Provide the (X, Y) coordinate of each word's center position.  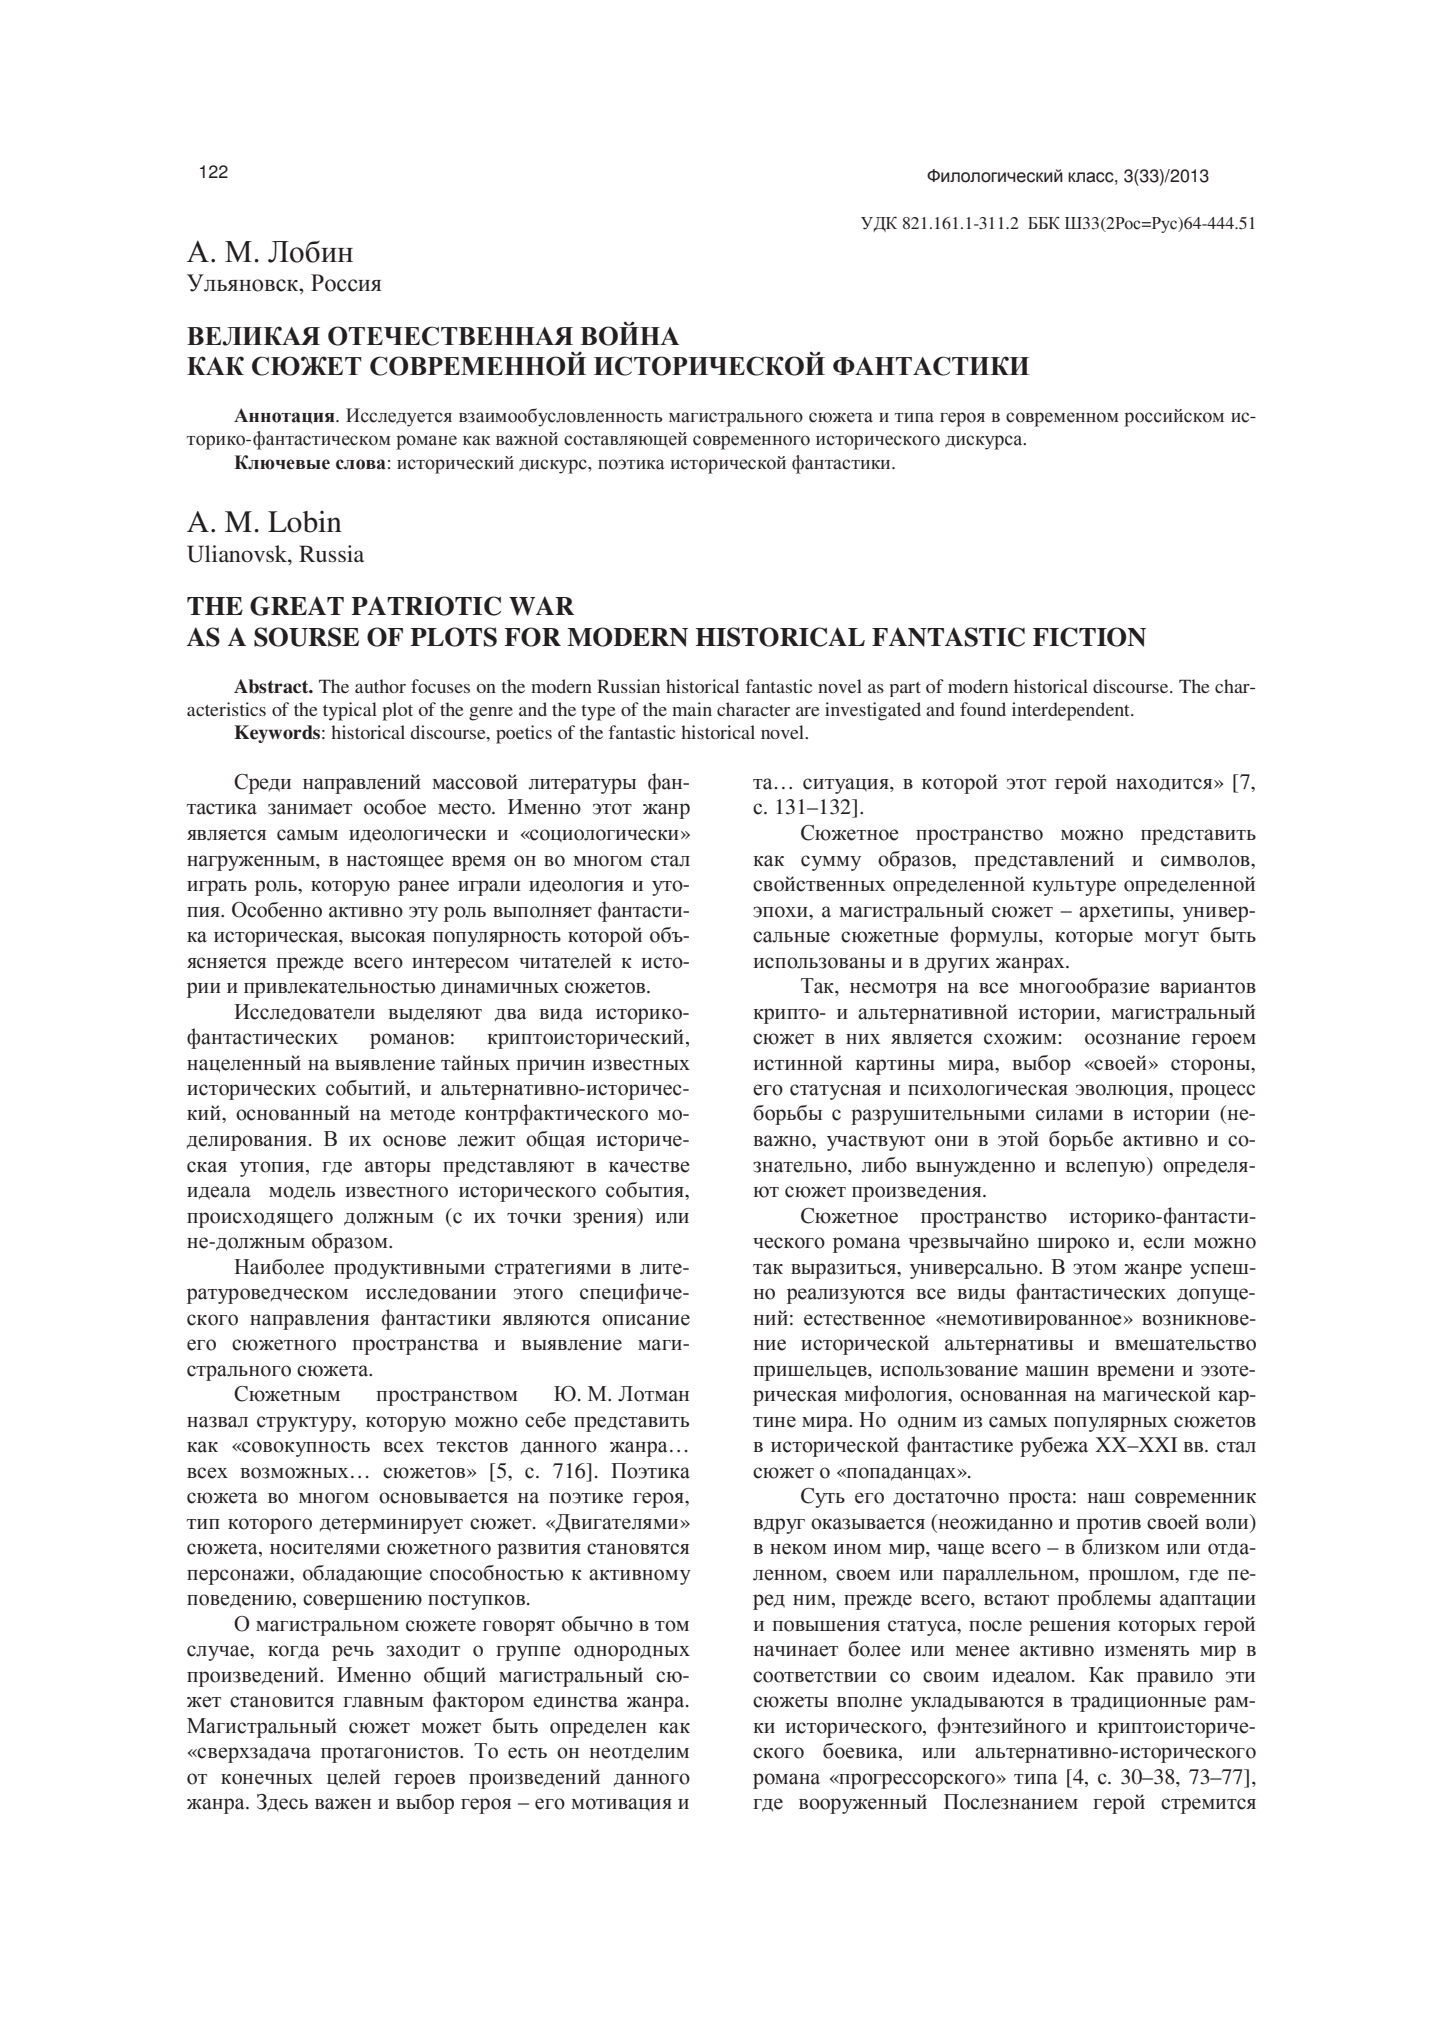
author (380, 686)
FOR (532, 637)
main (692, 709)
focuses (440, 686)
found (983, 709)
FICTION (1089, 637)
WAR (541, 606)
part (905, 689)
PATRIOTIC (426, 606)
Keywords (277, 734)
